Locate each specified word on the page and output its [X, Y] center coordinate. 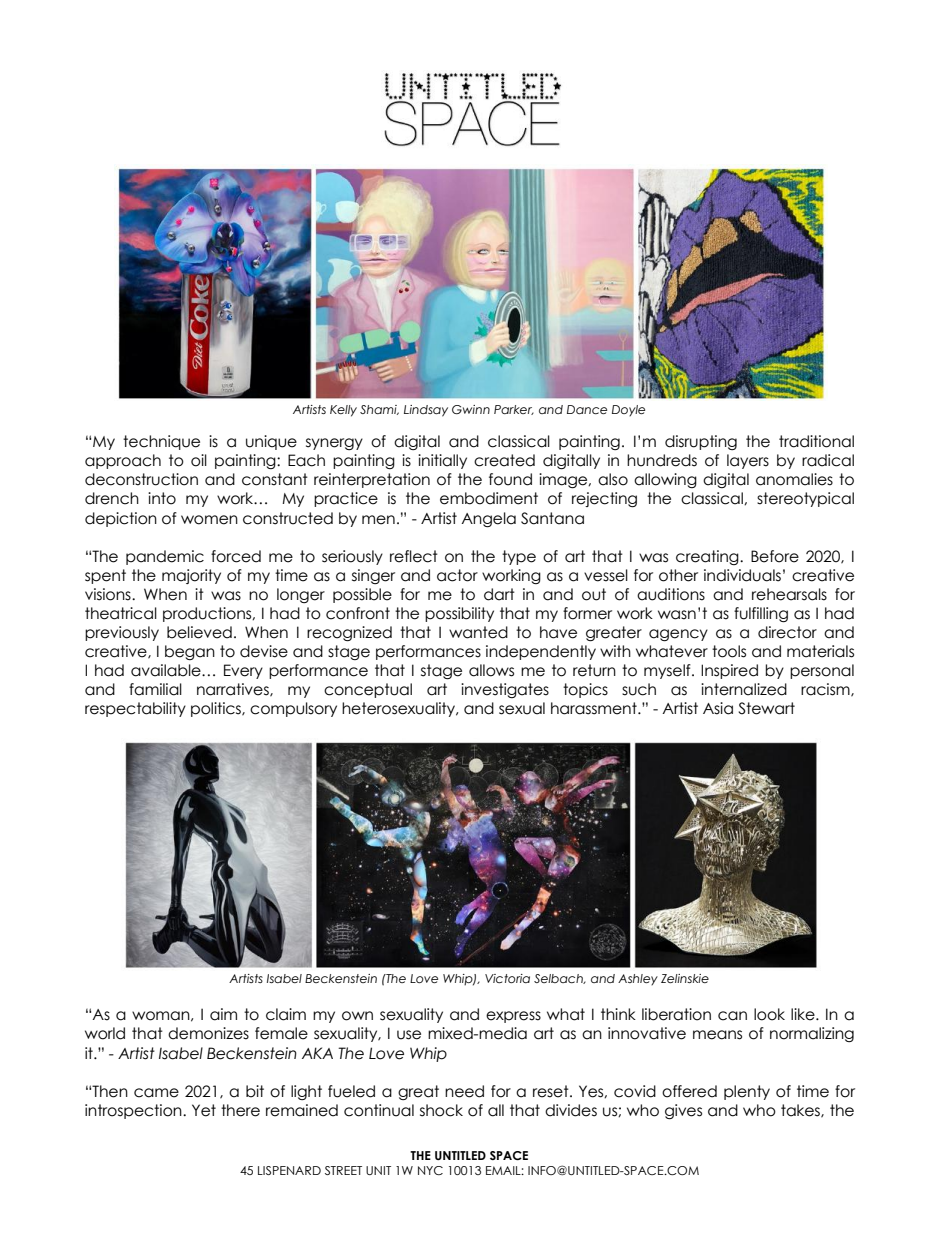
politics [217, 709]
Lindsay [426, 411]
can [732, 1016]
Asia [718, 708]
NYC [430, 1170]
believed [199, 632]
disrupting [701, 442]
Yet [204, 1110]
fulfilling [761, 614]
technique [161, 442]
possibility [459, 614]
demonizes [208, 1033]
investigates [505, 690]
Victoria [507, 978]
